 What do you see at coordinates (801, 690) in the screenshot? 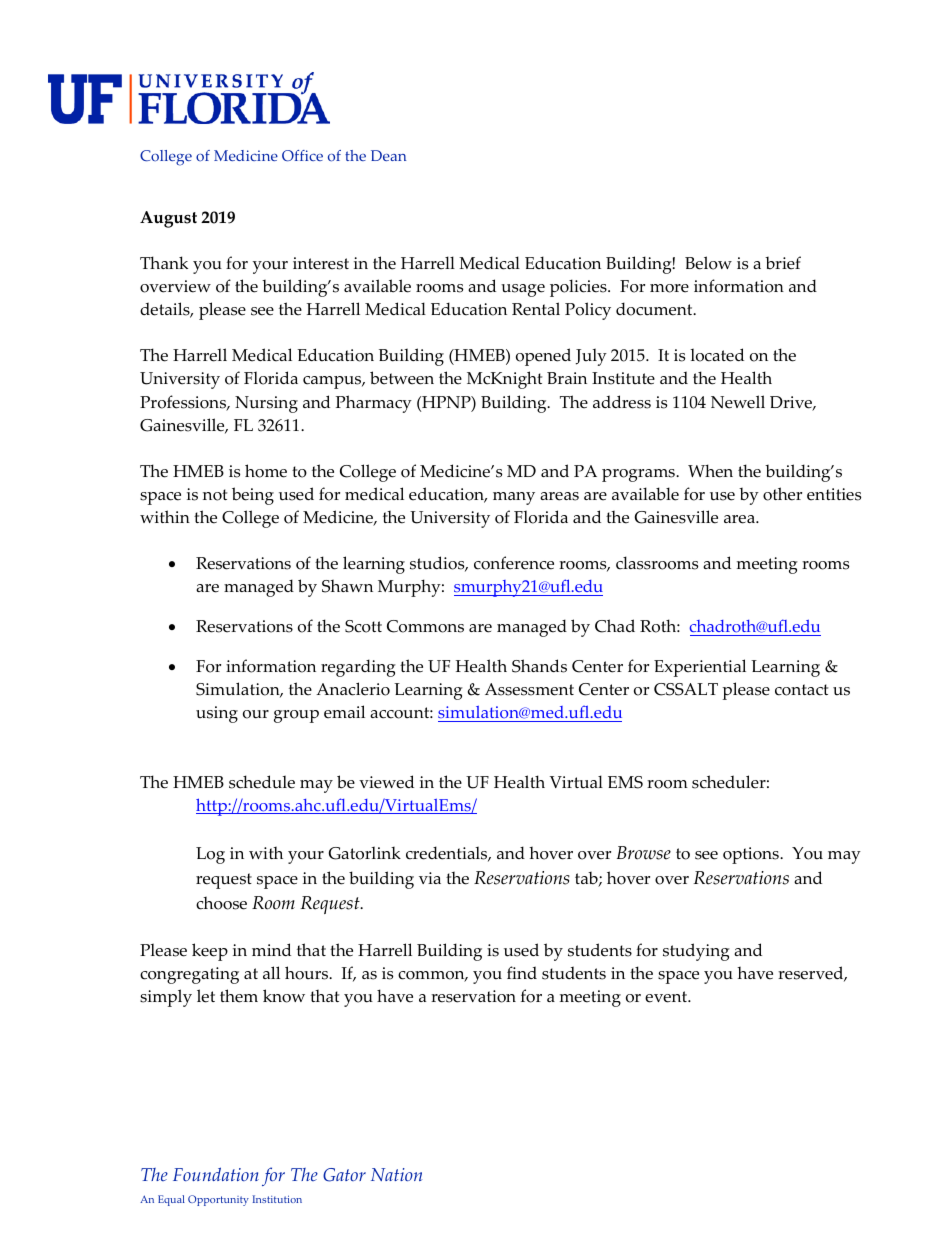
I see `contact` at bounding box center [801, 690].
